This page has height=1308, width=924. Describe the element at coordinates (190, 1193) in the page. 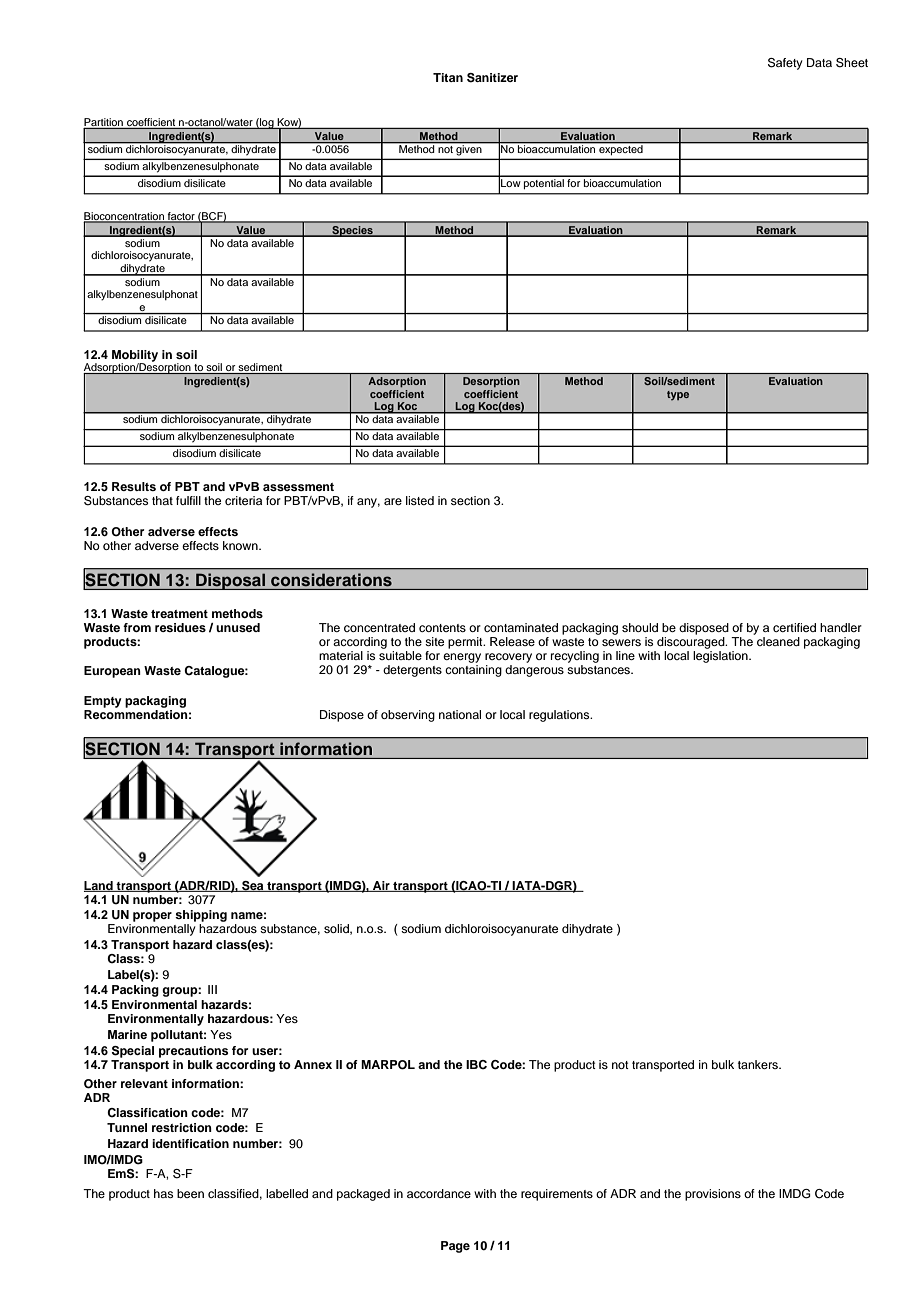

I see `been` at that location.
